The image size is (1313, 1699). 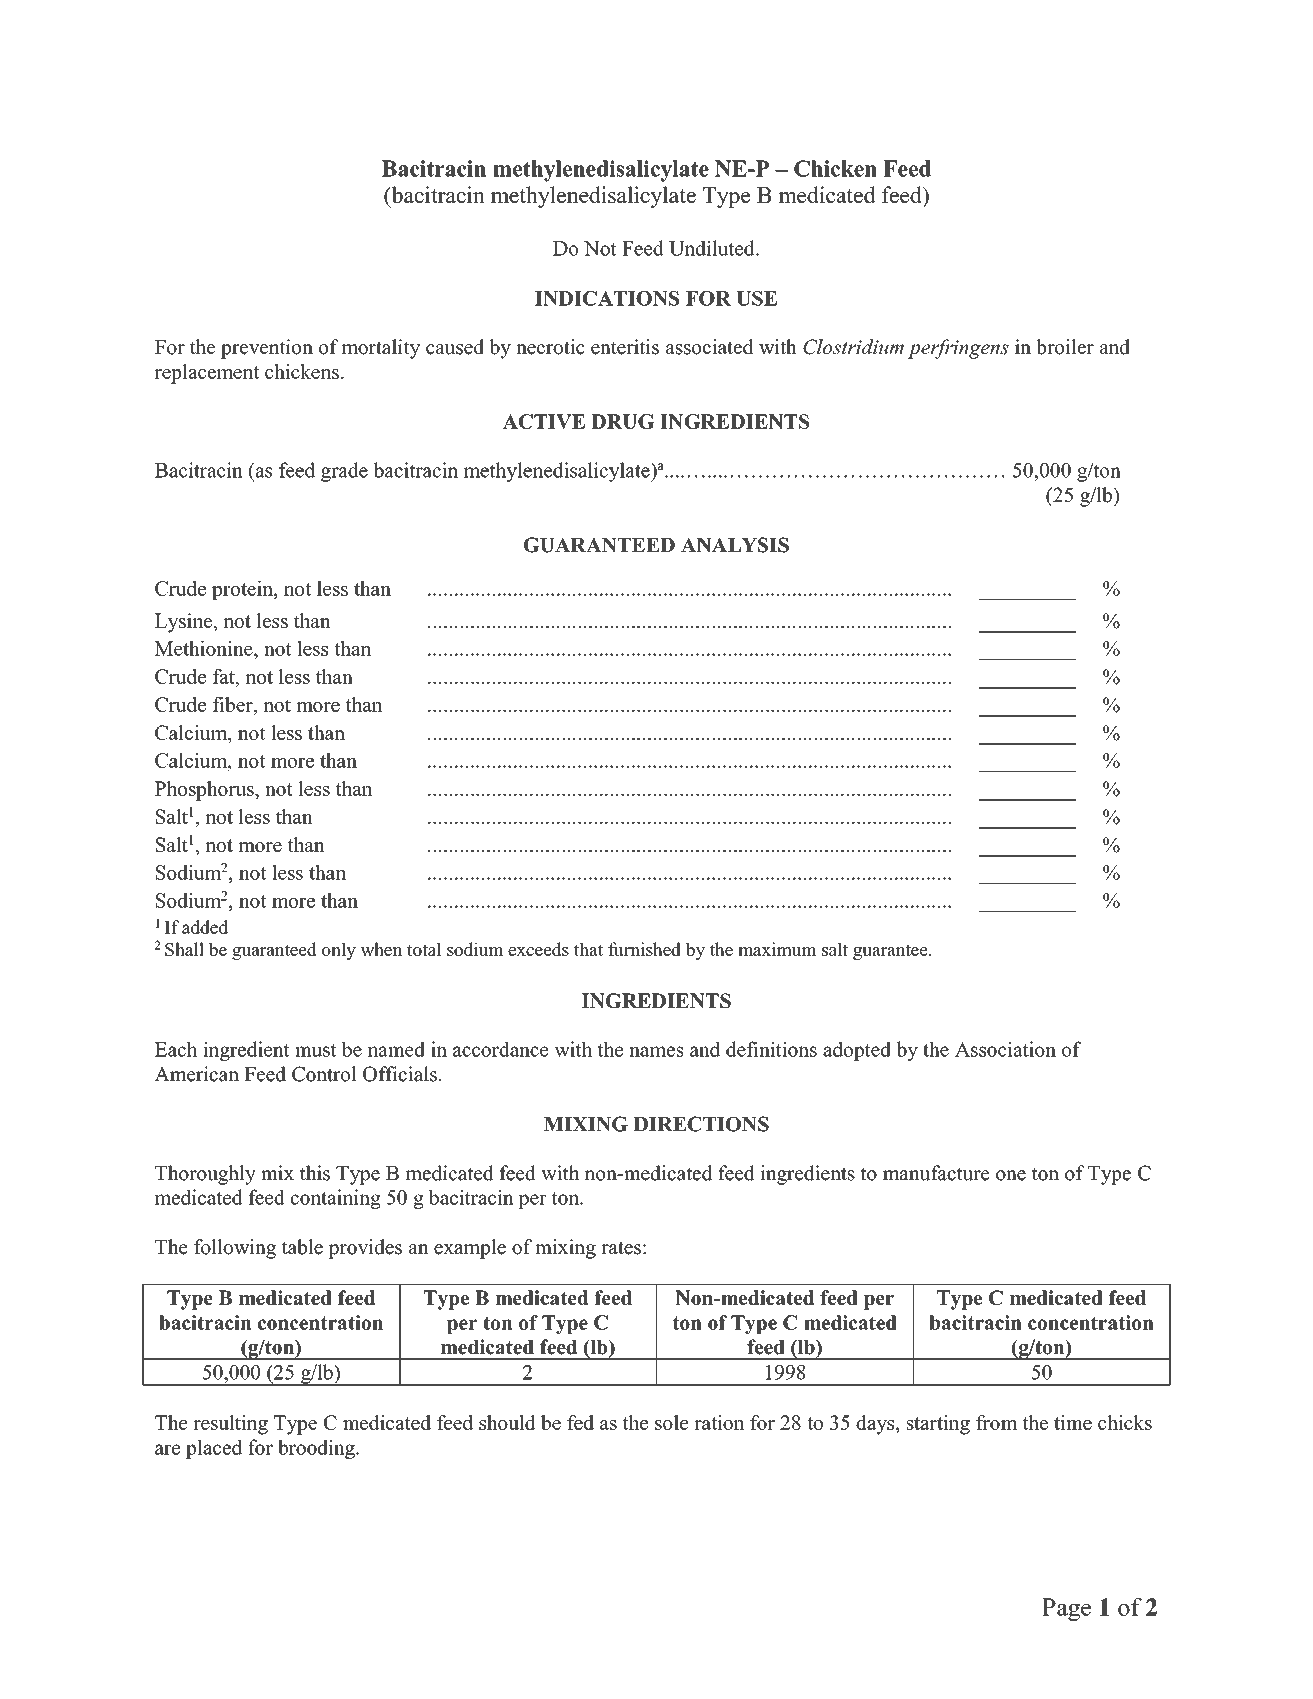 What do you see at coordinates (607, 298) in the screenshot?
I see `INDICATIONS` at bounding box center [607, 298].
